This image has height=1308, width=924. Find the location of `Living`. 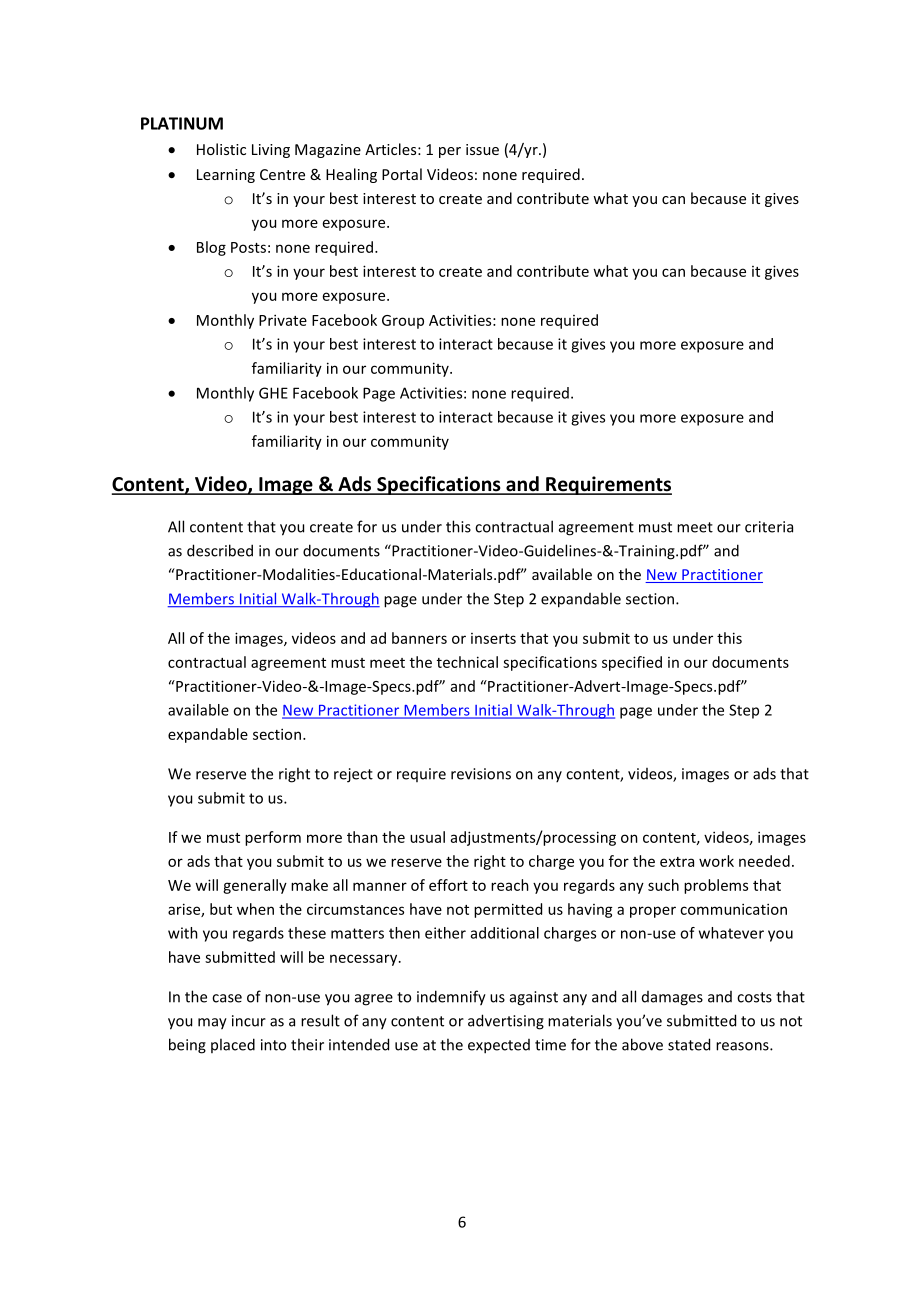

Living is located at coordinates (271, 151).
